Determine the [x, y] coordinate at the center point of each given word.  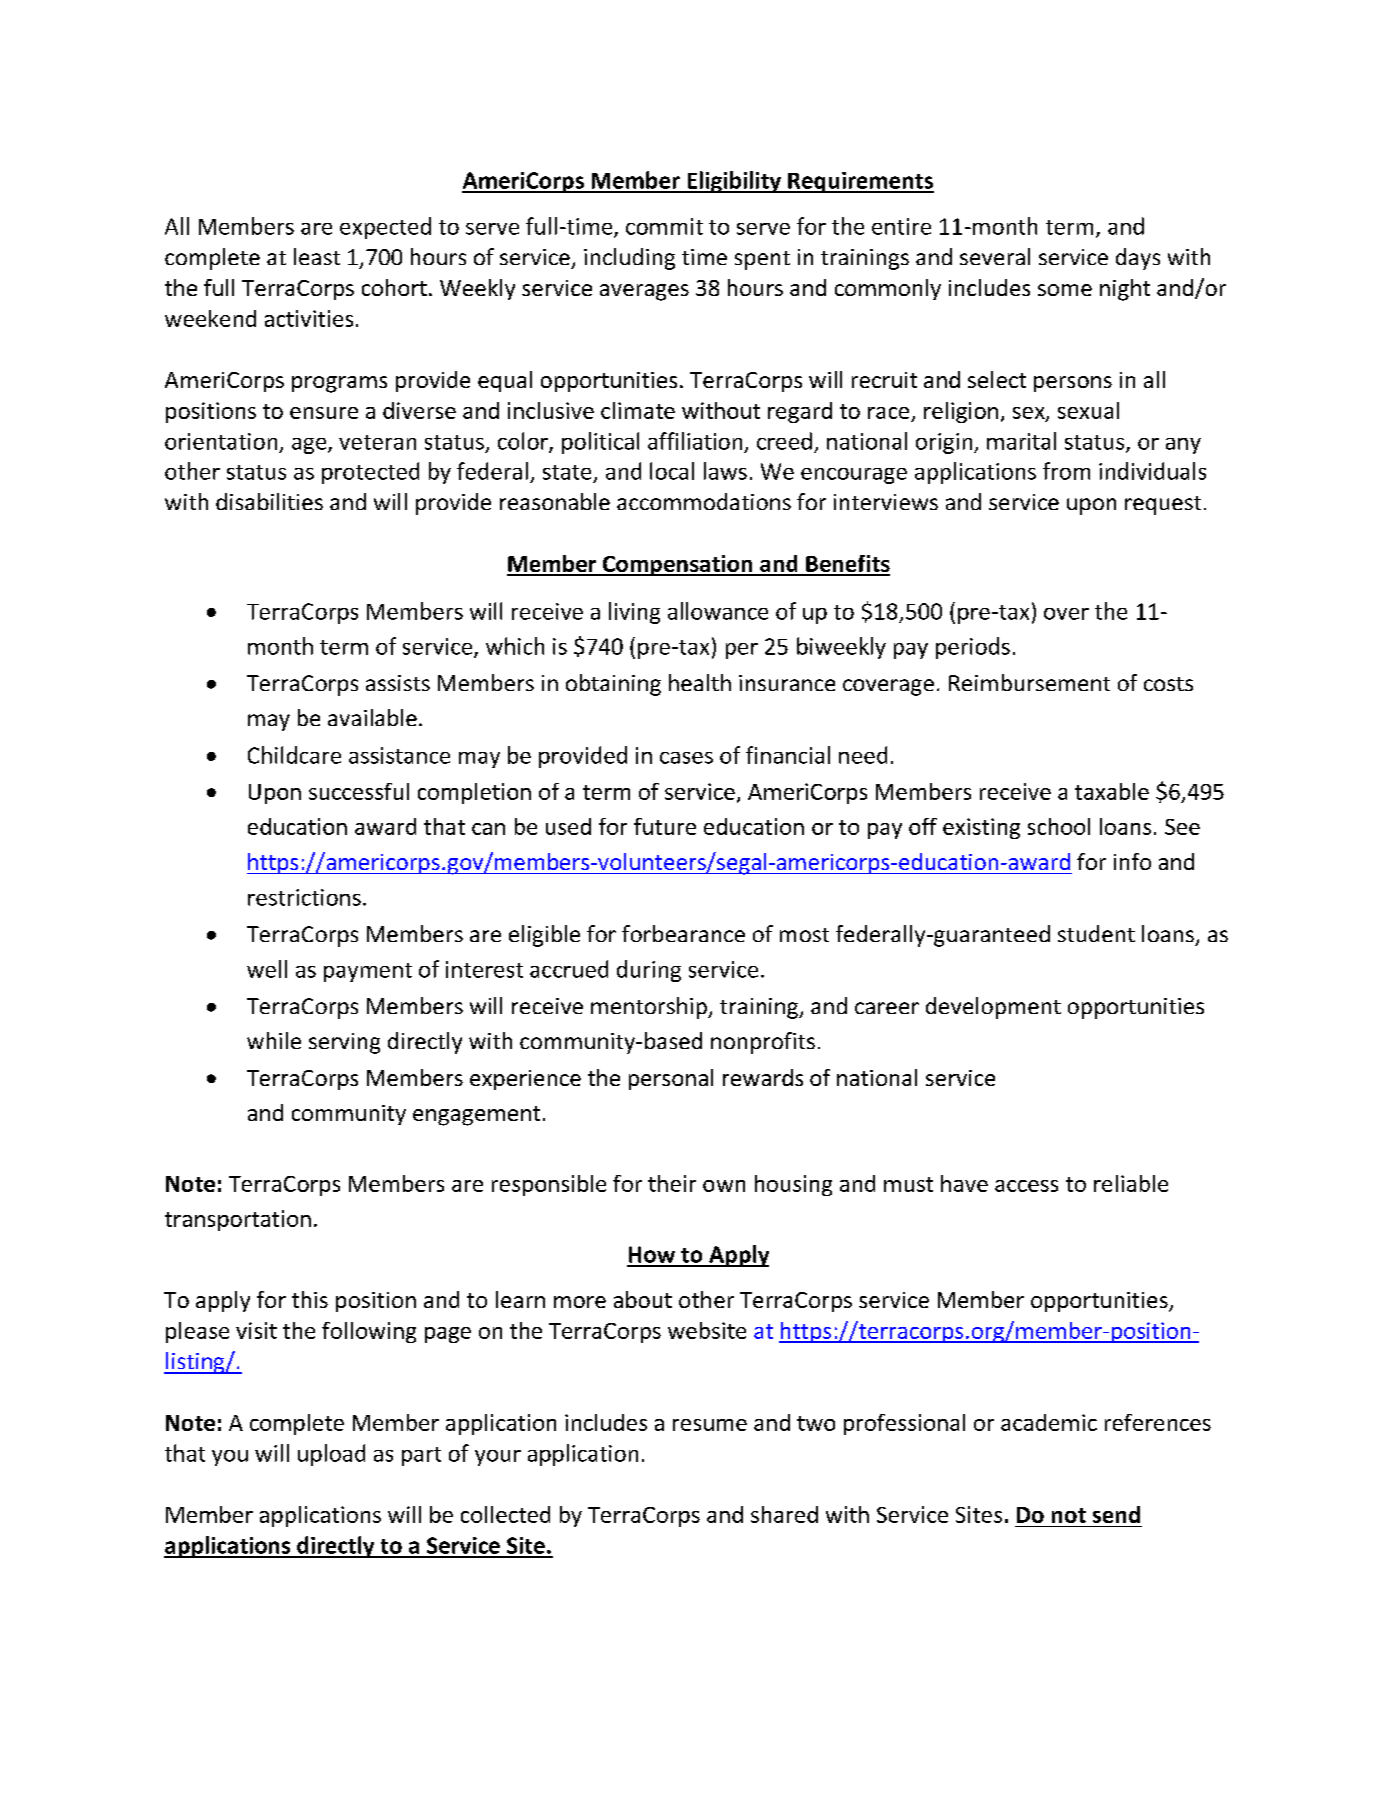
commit [664, 226]
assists [398, 683]
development [993, 1008]
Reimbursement [1029, 682]
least [317, 256]
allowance [718, 611]
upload [331, 1455]
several [995, 256]
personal [671, 1079]
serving [344, 1043]
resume [710, 1425]
